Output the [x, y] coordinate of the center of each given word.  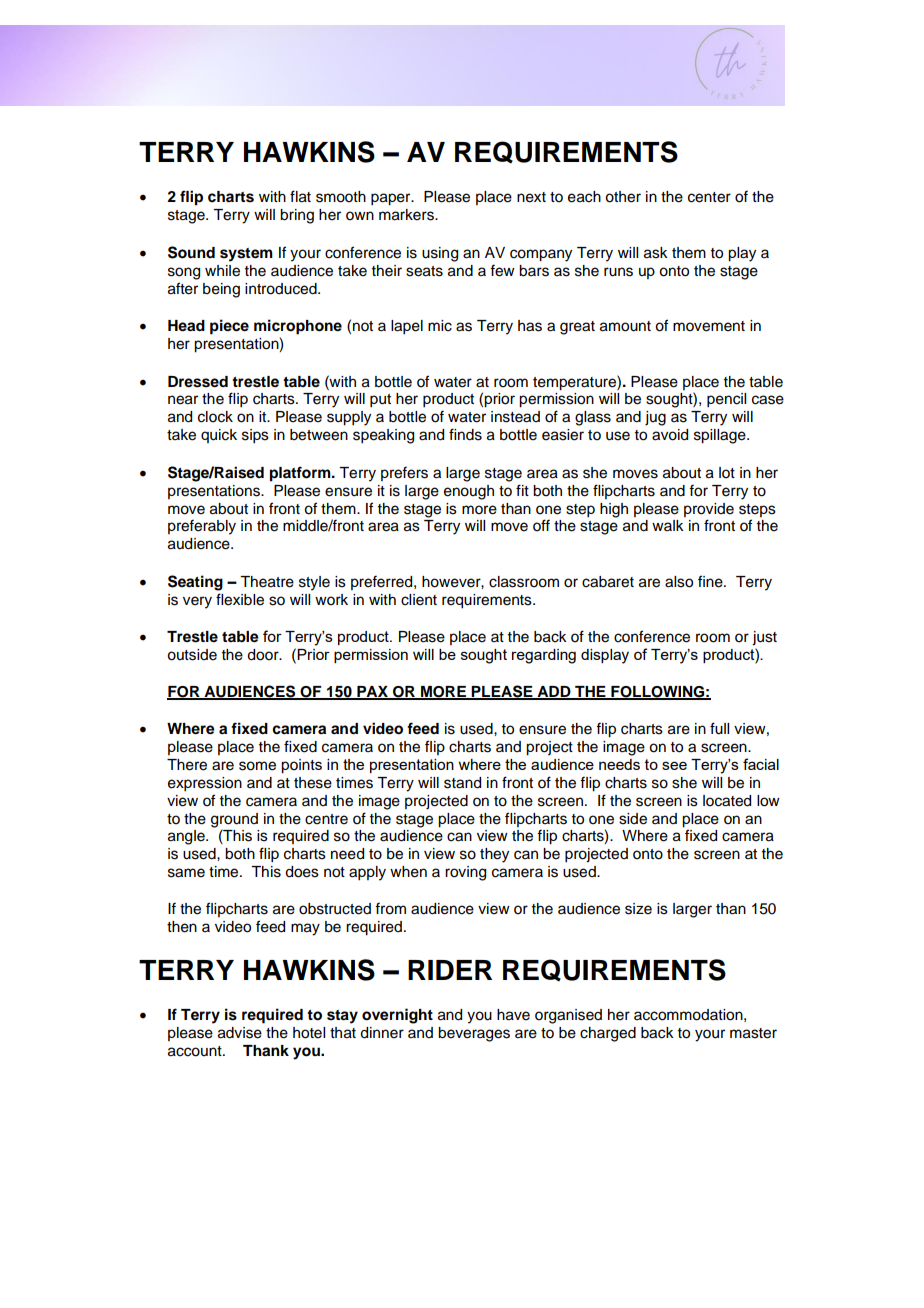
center [709, 197]
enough [469, 492]
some [257, 766]
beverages [474, 1034]
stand [462, 783]
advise [240, 1033]
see [674, 765]
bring [297, 216]
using [440, 254]
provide [709, 510]
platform [301, 474]
